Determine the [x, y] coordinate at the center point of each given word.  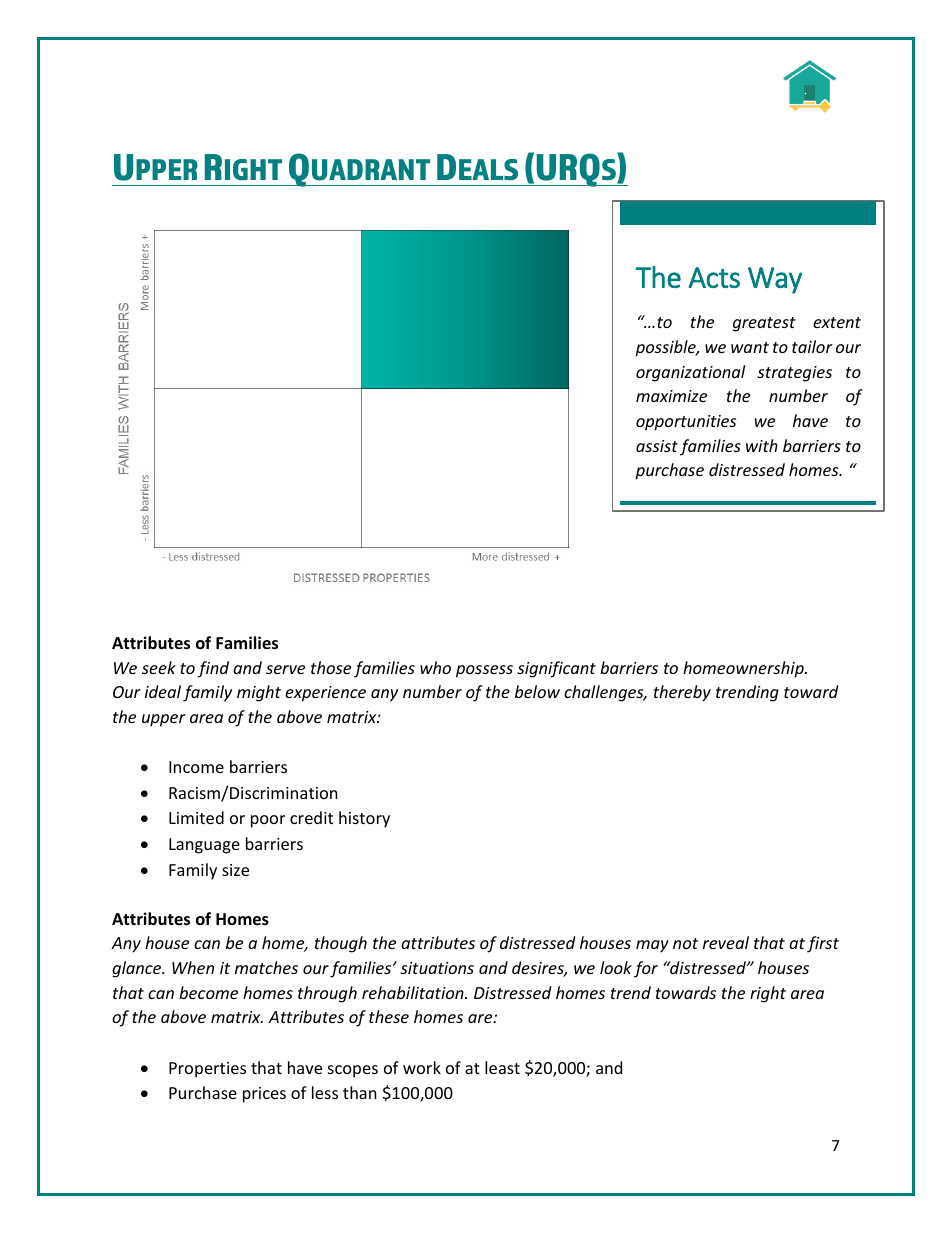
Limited [196, 817]
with [762, 445]
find [213, 669]
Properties [207, 1070]
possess [484, 671]
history [364, 819]
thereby [682, 693]
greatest [764, 324]
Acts [714, 277]
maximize [671, 396]
